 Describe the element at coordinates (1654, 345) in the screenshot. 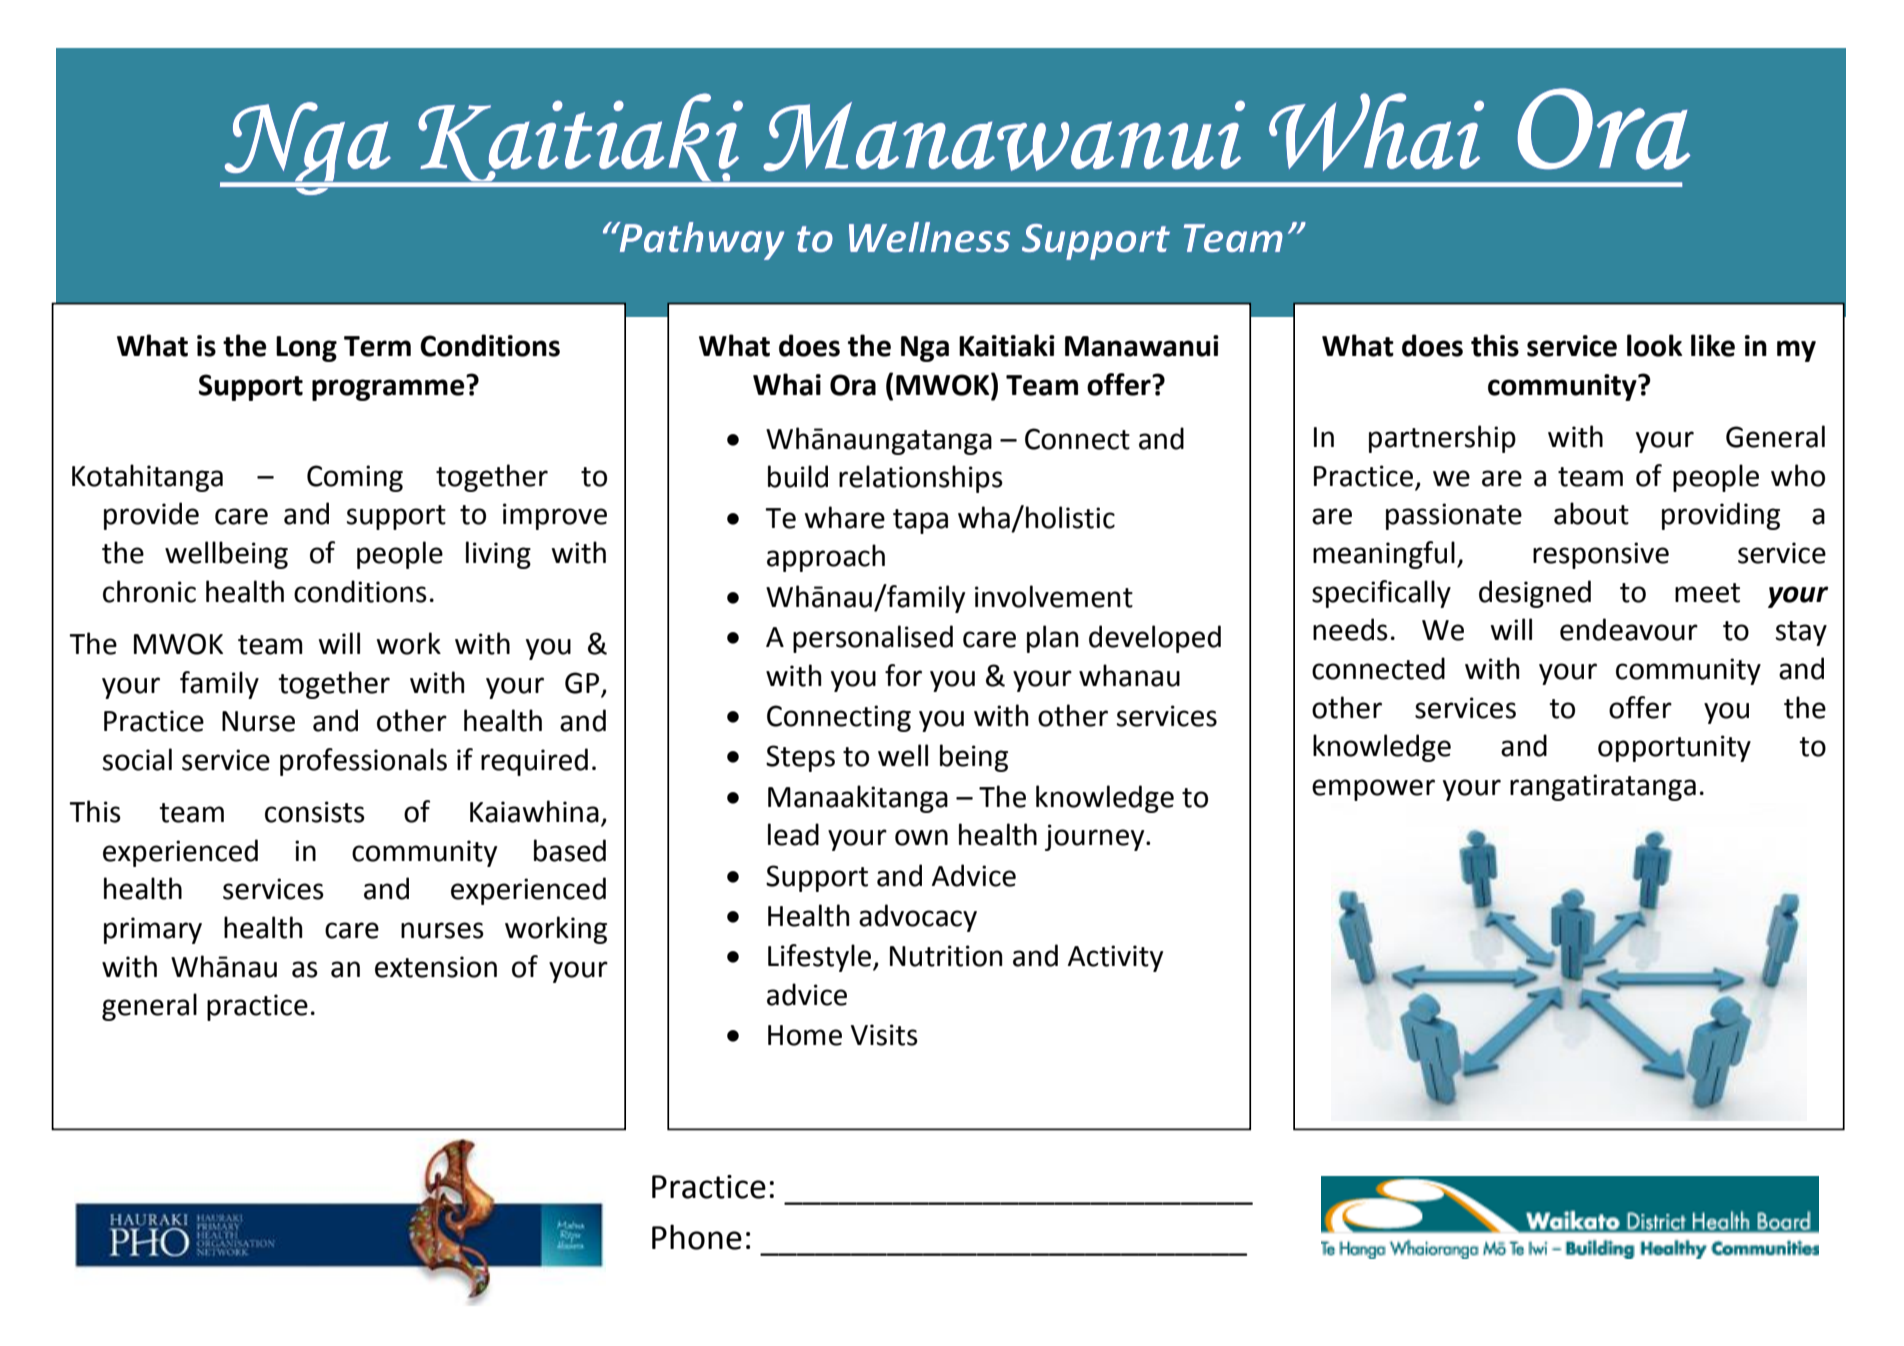

I see `look` at that location.
